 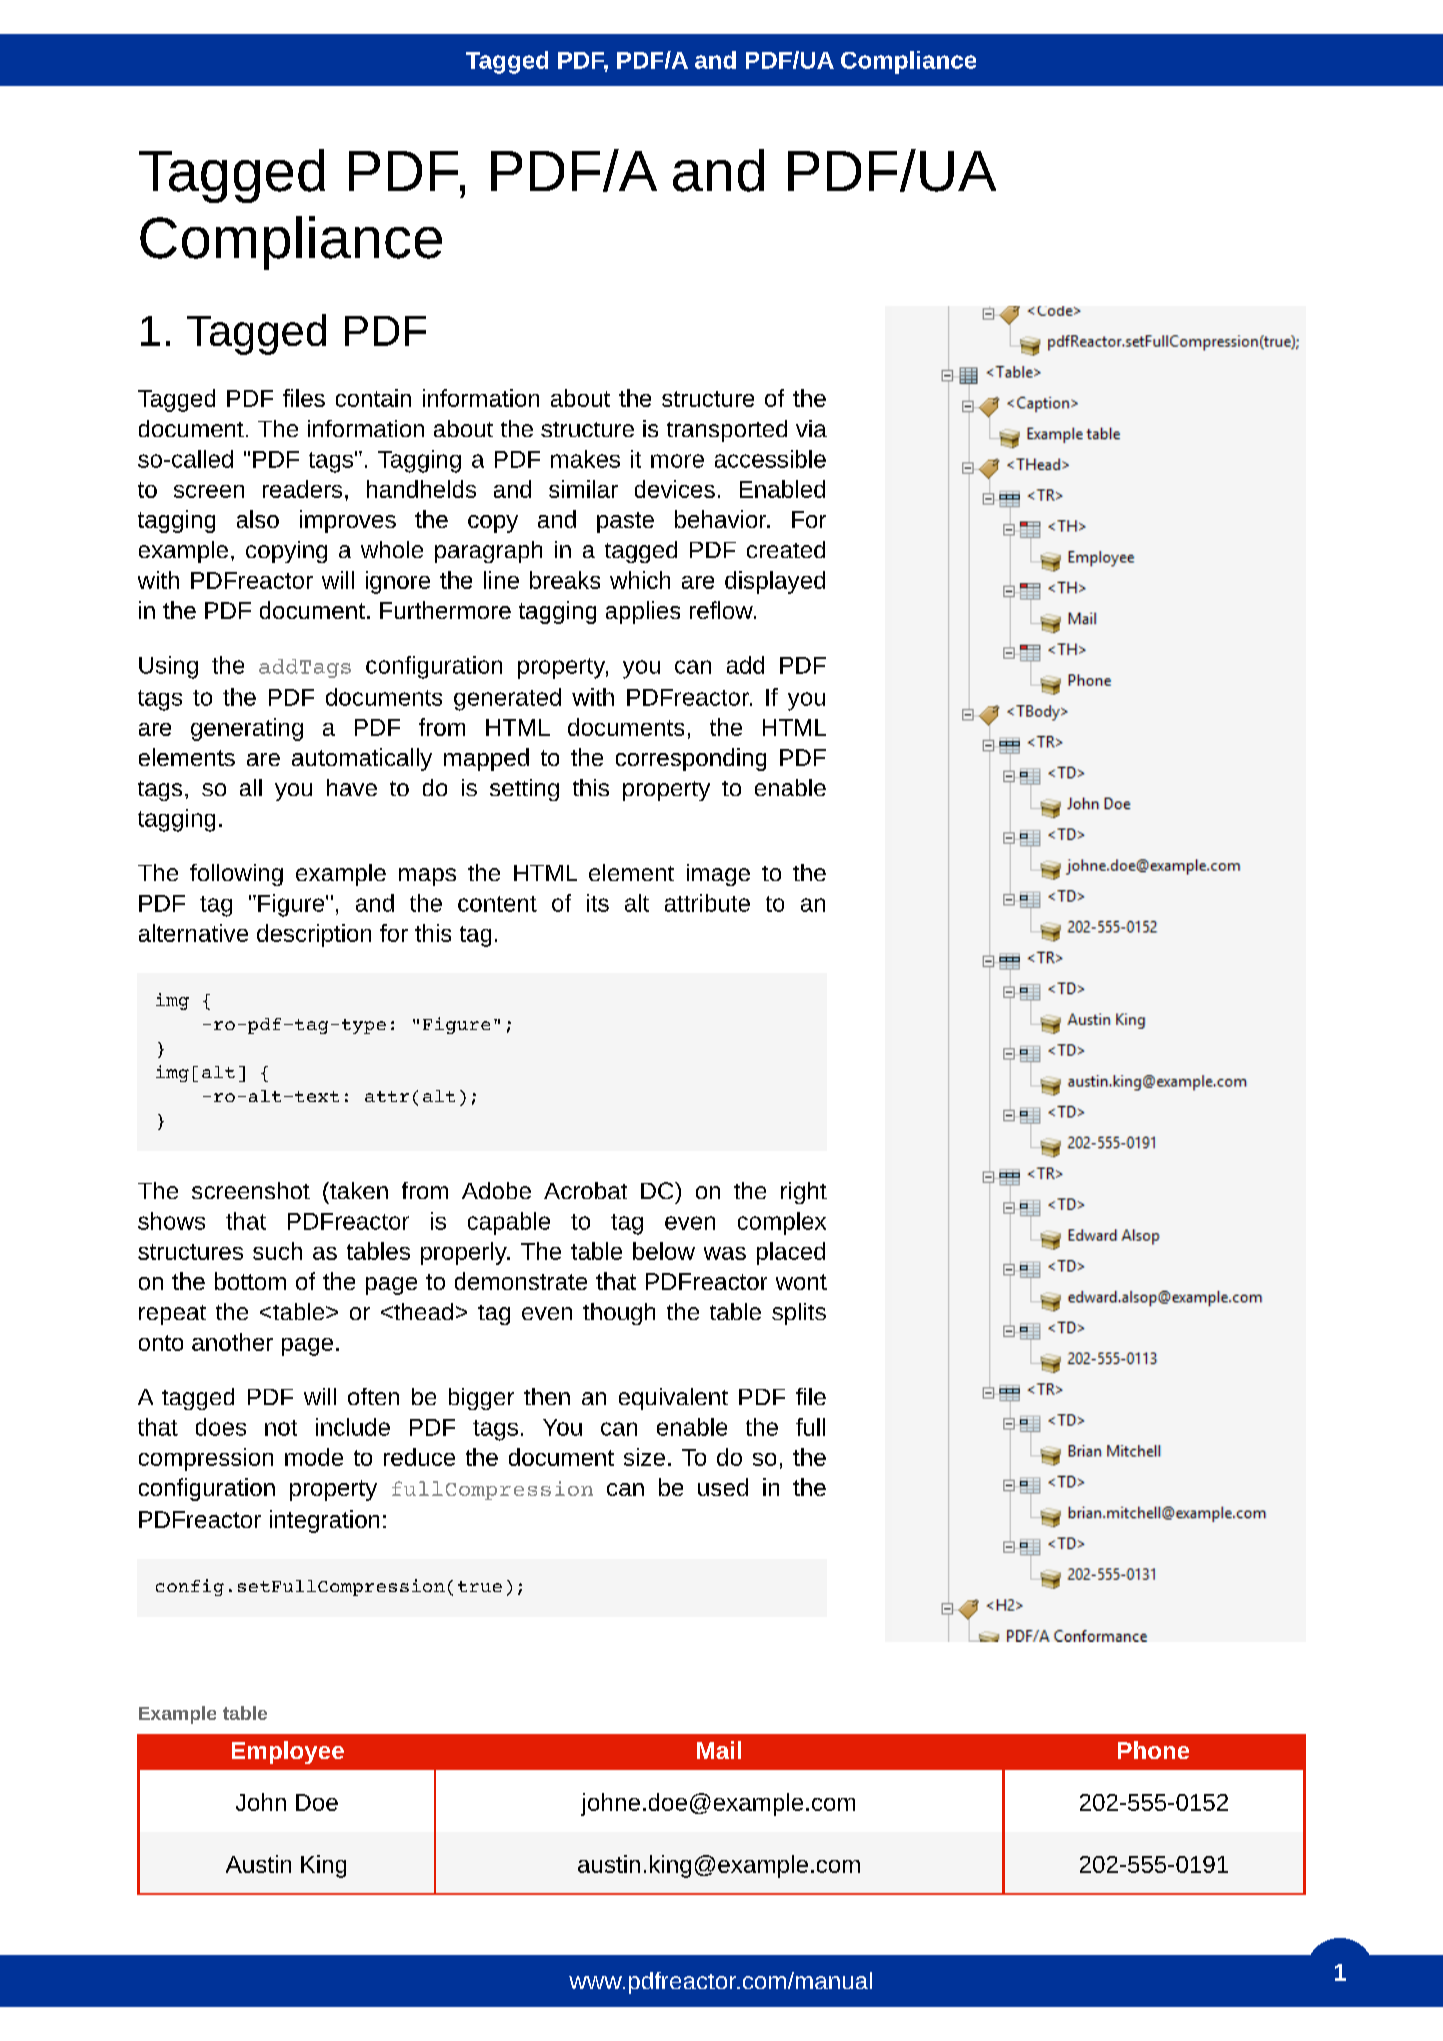 I want to click on Employee, so click(x=288, y=1752).
